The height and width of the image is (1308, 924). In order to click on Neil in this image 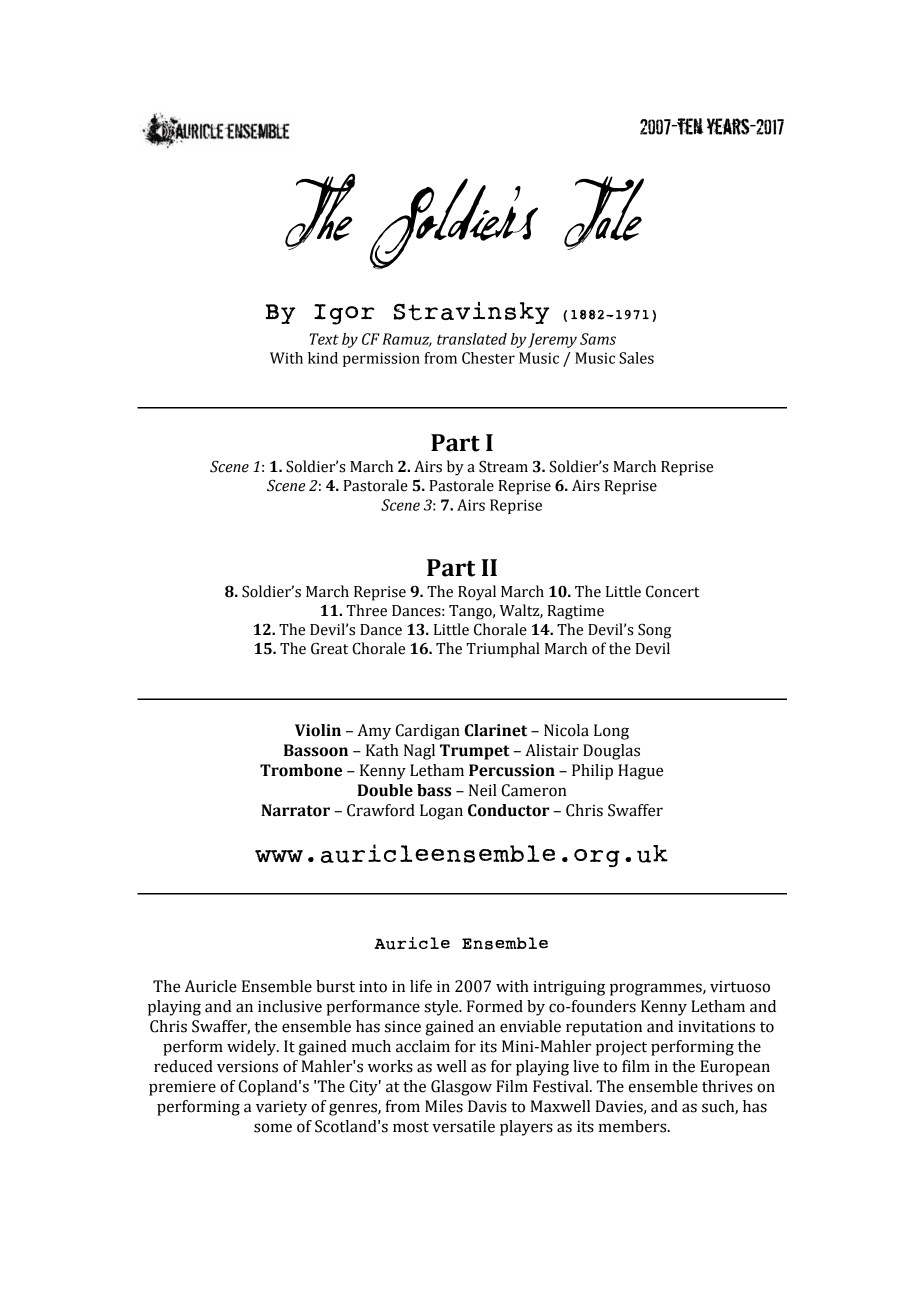, I will do `click(483, 790)`.
